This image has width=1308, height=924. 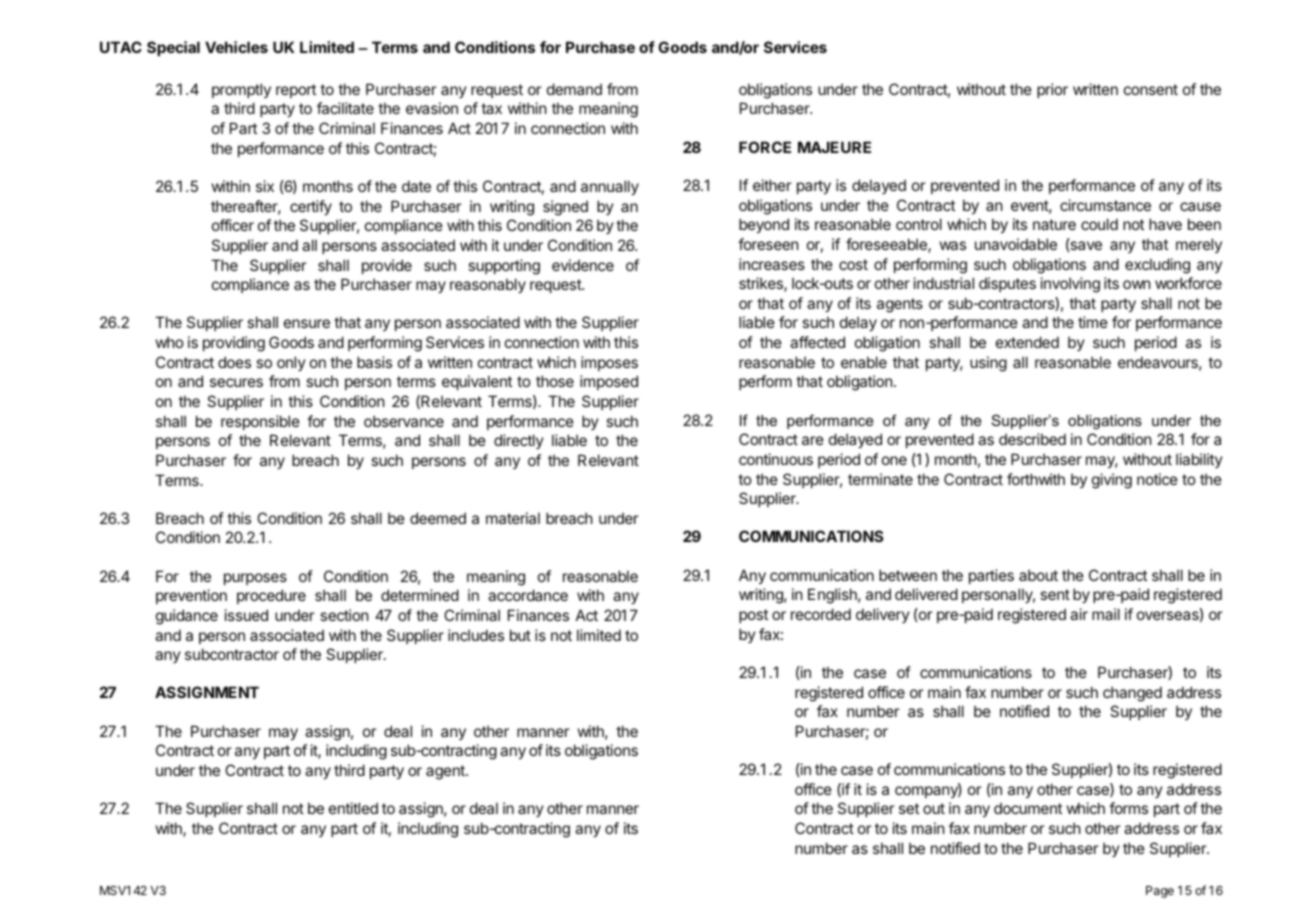 I want to click on responsible, so click(x=260, y=422).
